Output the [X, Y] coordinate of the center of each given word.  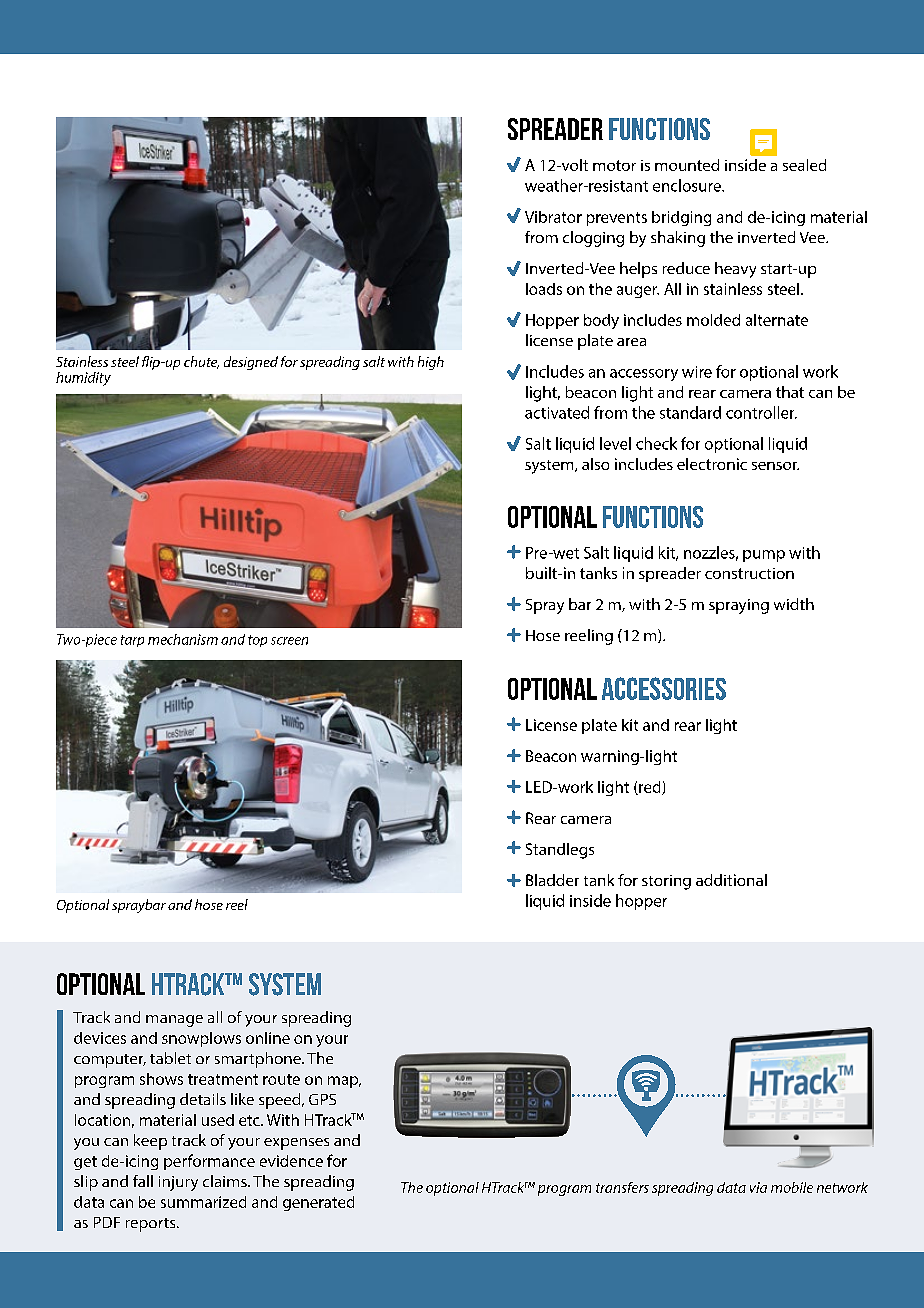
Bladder [552, 880]
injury [178, 1183]
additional [731, 880]
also [595, 464]
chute [201, 362]
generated [318, 1203]
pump [764, 556]
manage [174, 1021]
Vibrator [553, 217]
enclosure [688, 185]
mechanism [183, 639]
